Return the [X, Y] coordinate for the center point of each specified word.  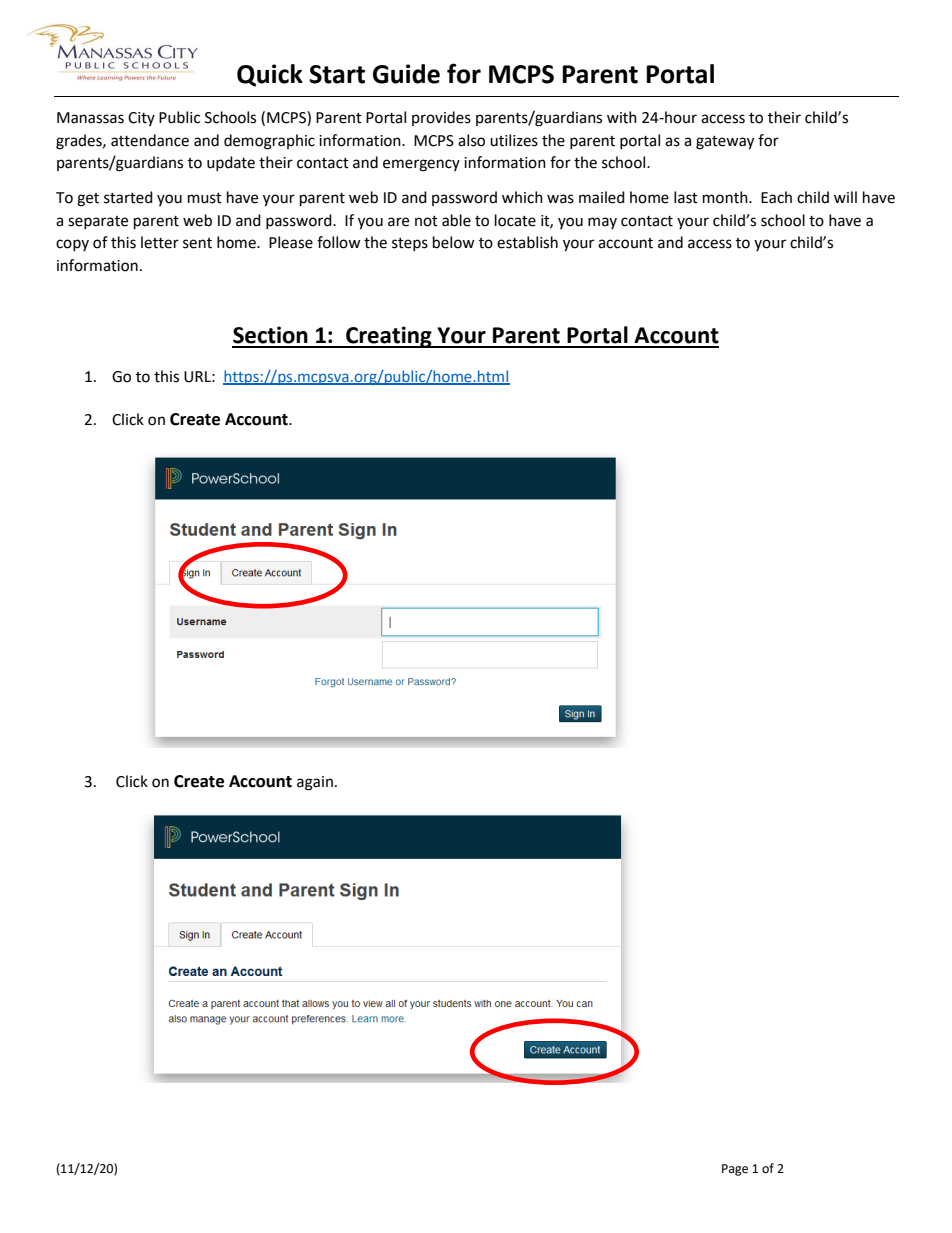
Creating [389, 337]
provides [441, 118]
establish [527, 242]
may [602, 223]
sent [197, 243]
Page [735, 1170]
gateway [725, 143]
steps [410, 244]
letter [160, 242]
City [141, 119]
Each [776, 197]
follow [339, 242]
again [315, 783]
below [454, 242]
